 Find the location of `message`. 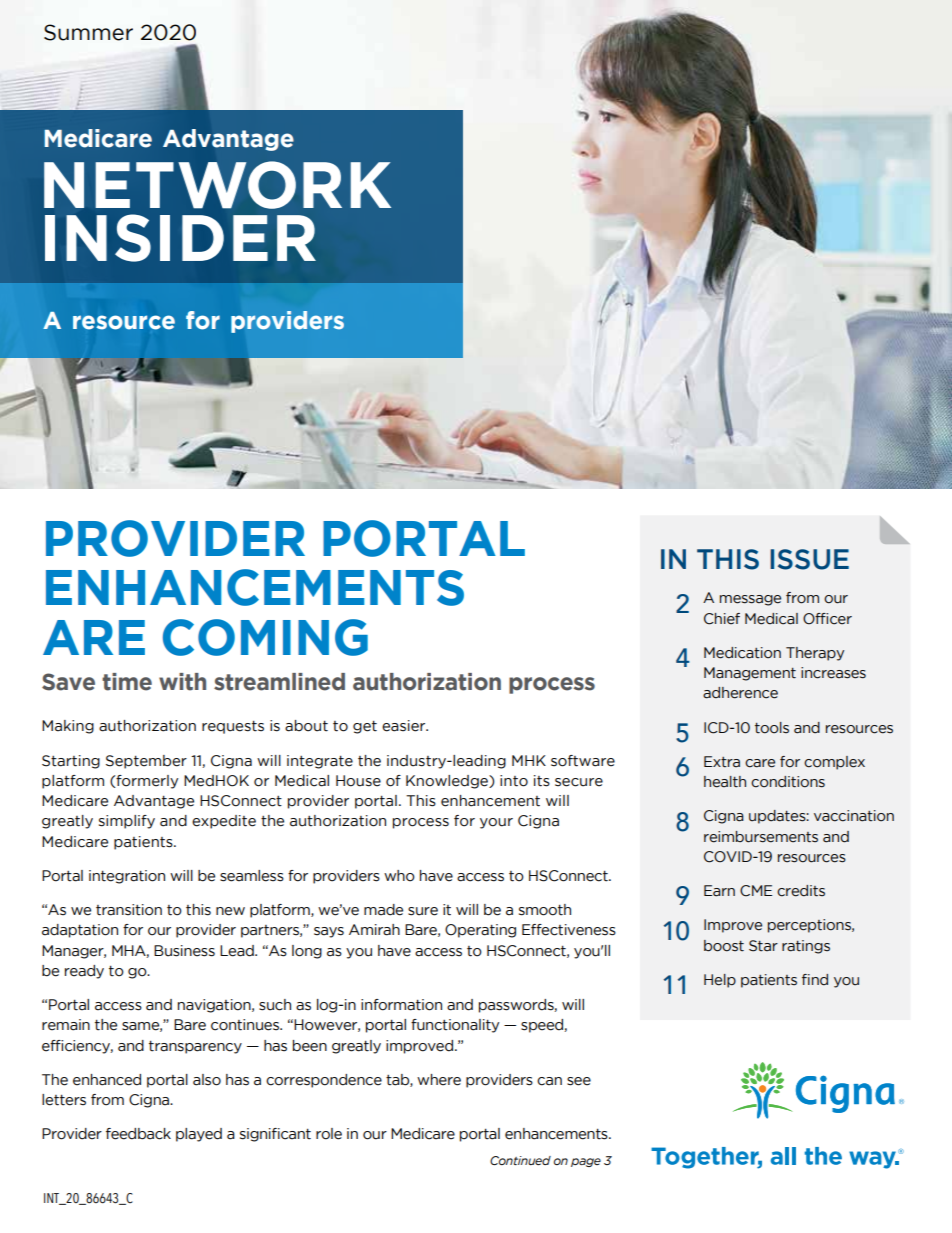

message is located at coordinates (750, 600).
